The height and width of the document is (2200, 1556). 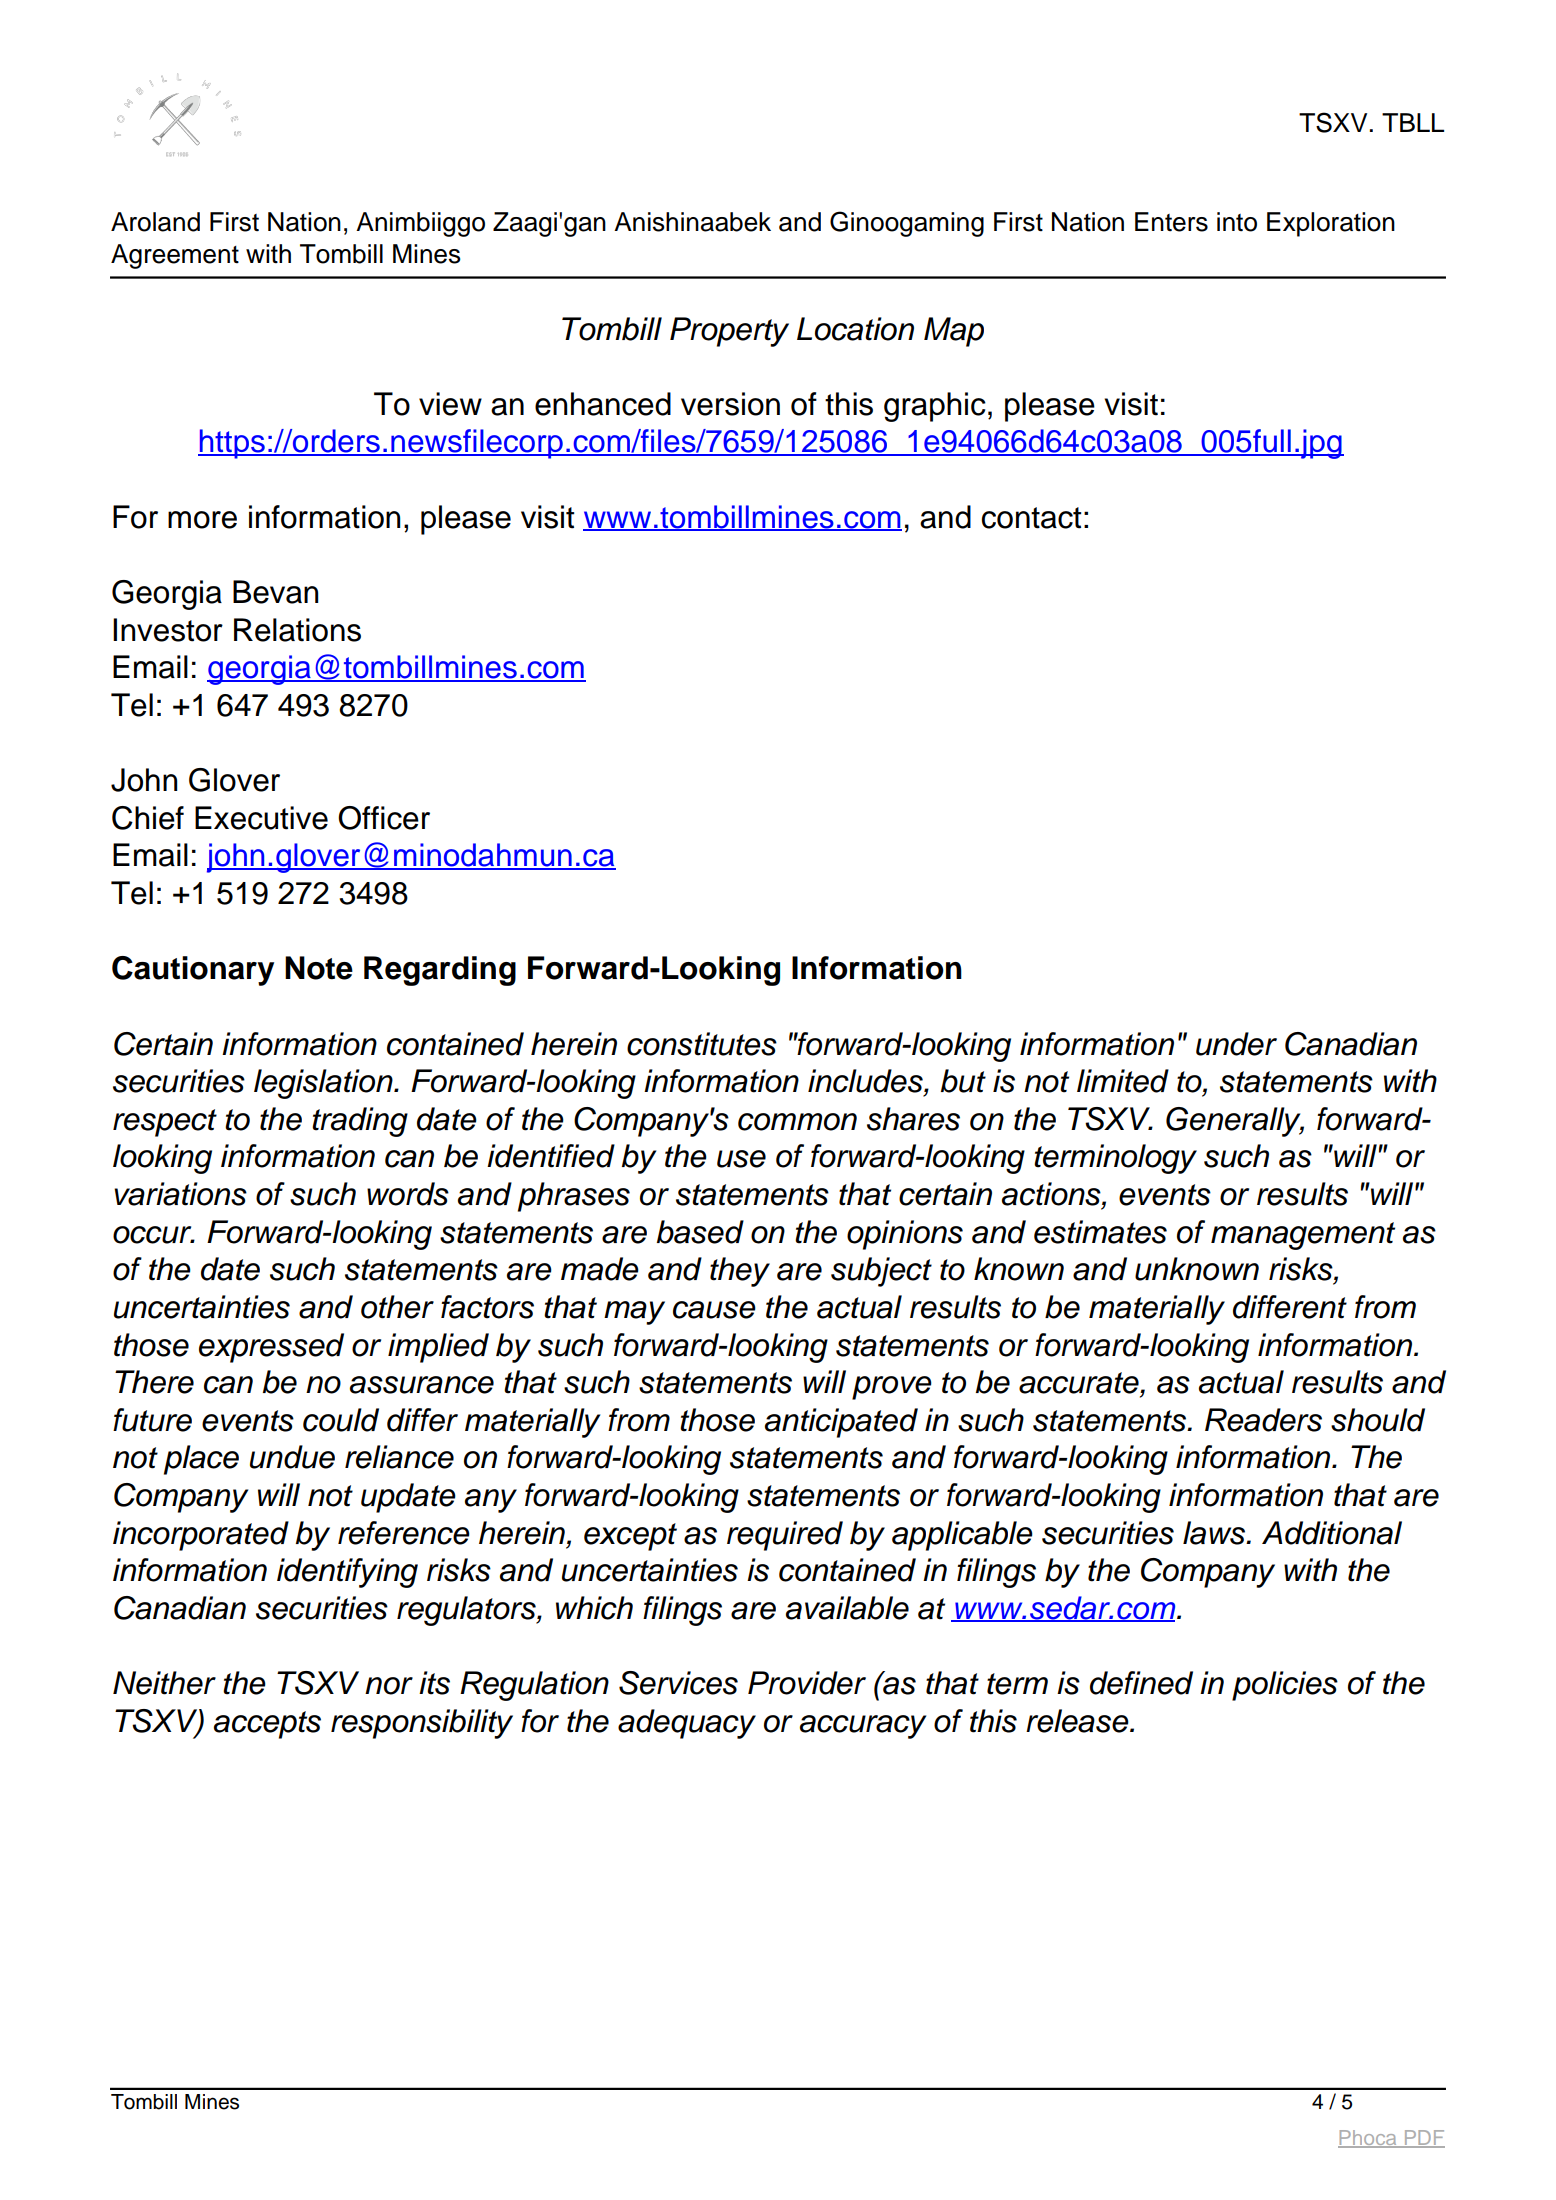 I want to click on trading, so click(x=360, y=1122).
